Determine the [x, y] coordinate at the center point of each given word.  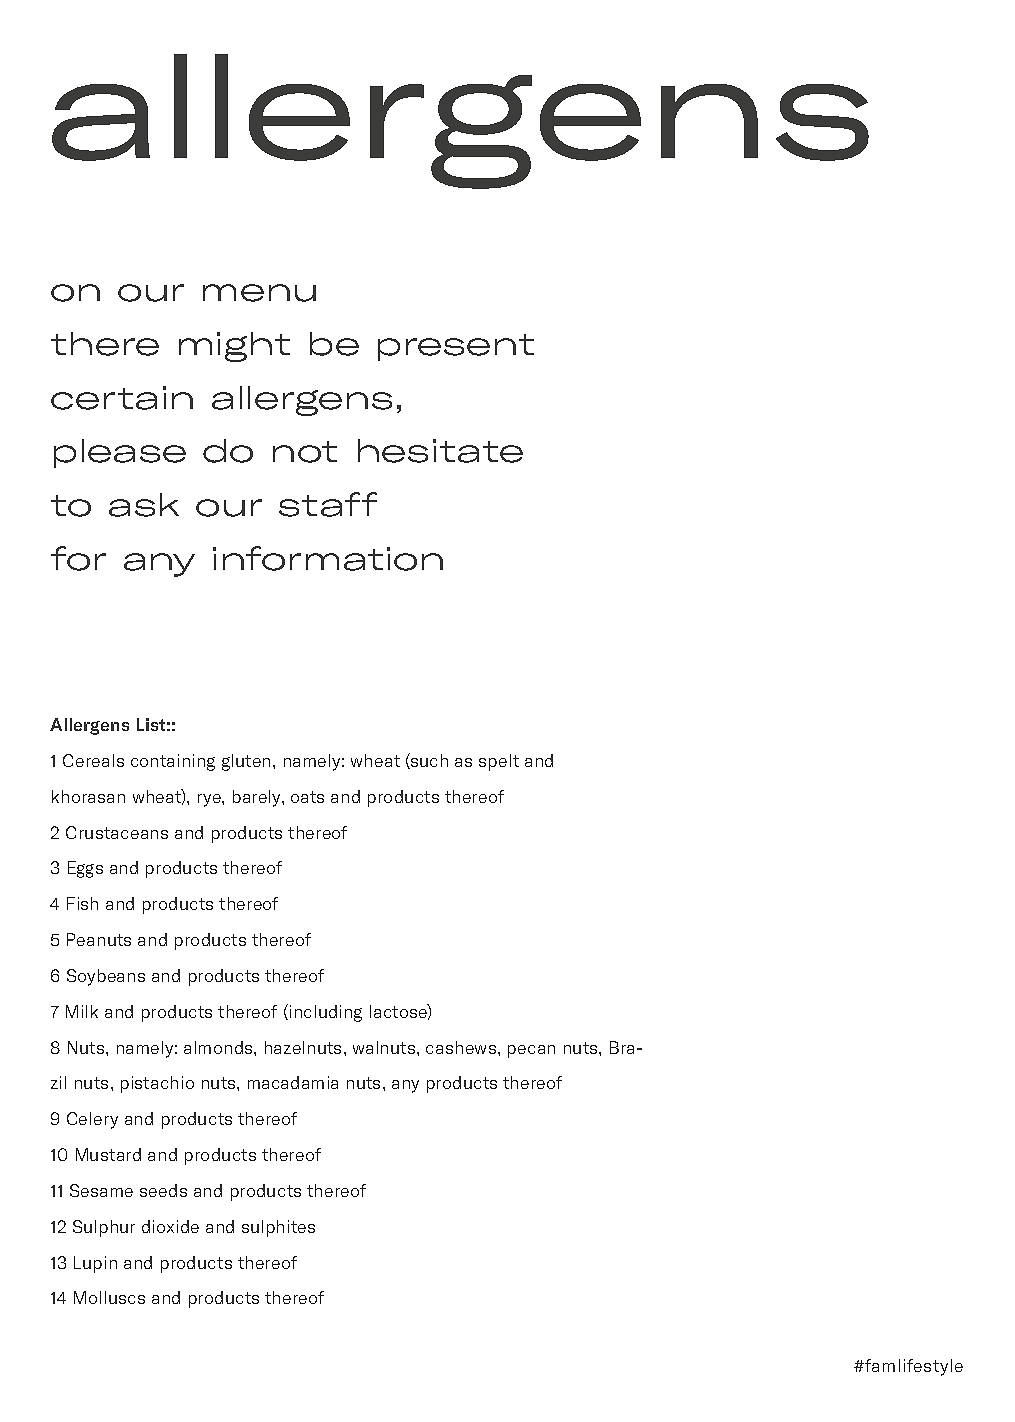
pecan [531, 1051]
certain [122, 398]
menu [259, 293]
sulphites [278, 1228]
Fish [82, 903]
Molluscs [109, 1297]
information [328, 558]
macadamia [293, 1082]
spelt [499, 762]
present [456, 347]
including [326, 1013]
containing [173, 762]
